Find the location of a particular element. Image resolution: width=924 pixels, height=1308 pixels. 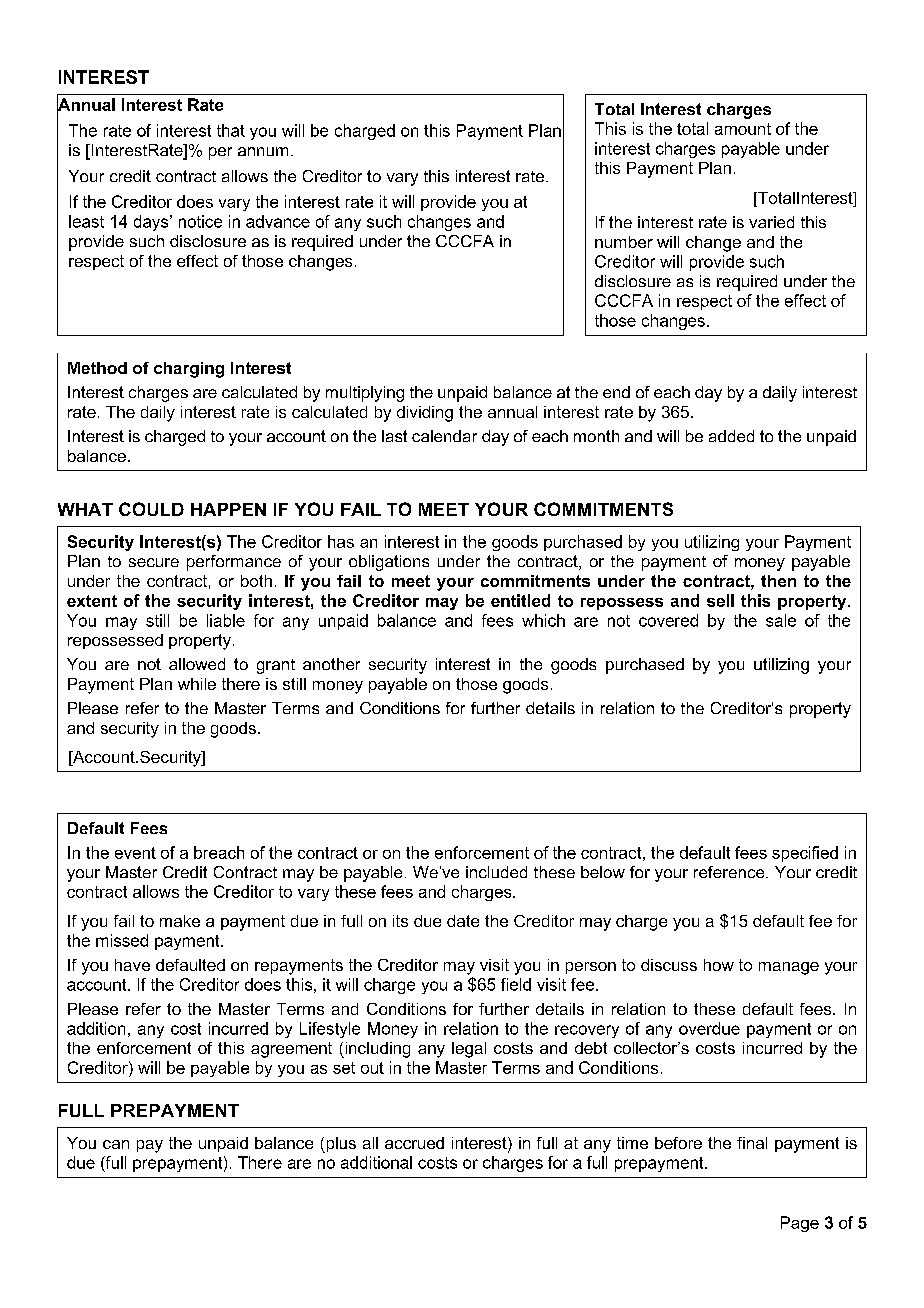

event is located at coordinates (135, 853).
